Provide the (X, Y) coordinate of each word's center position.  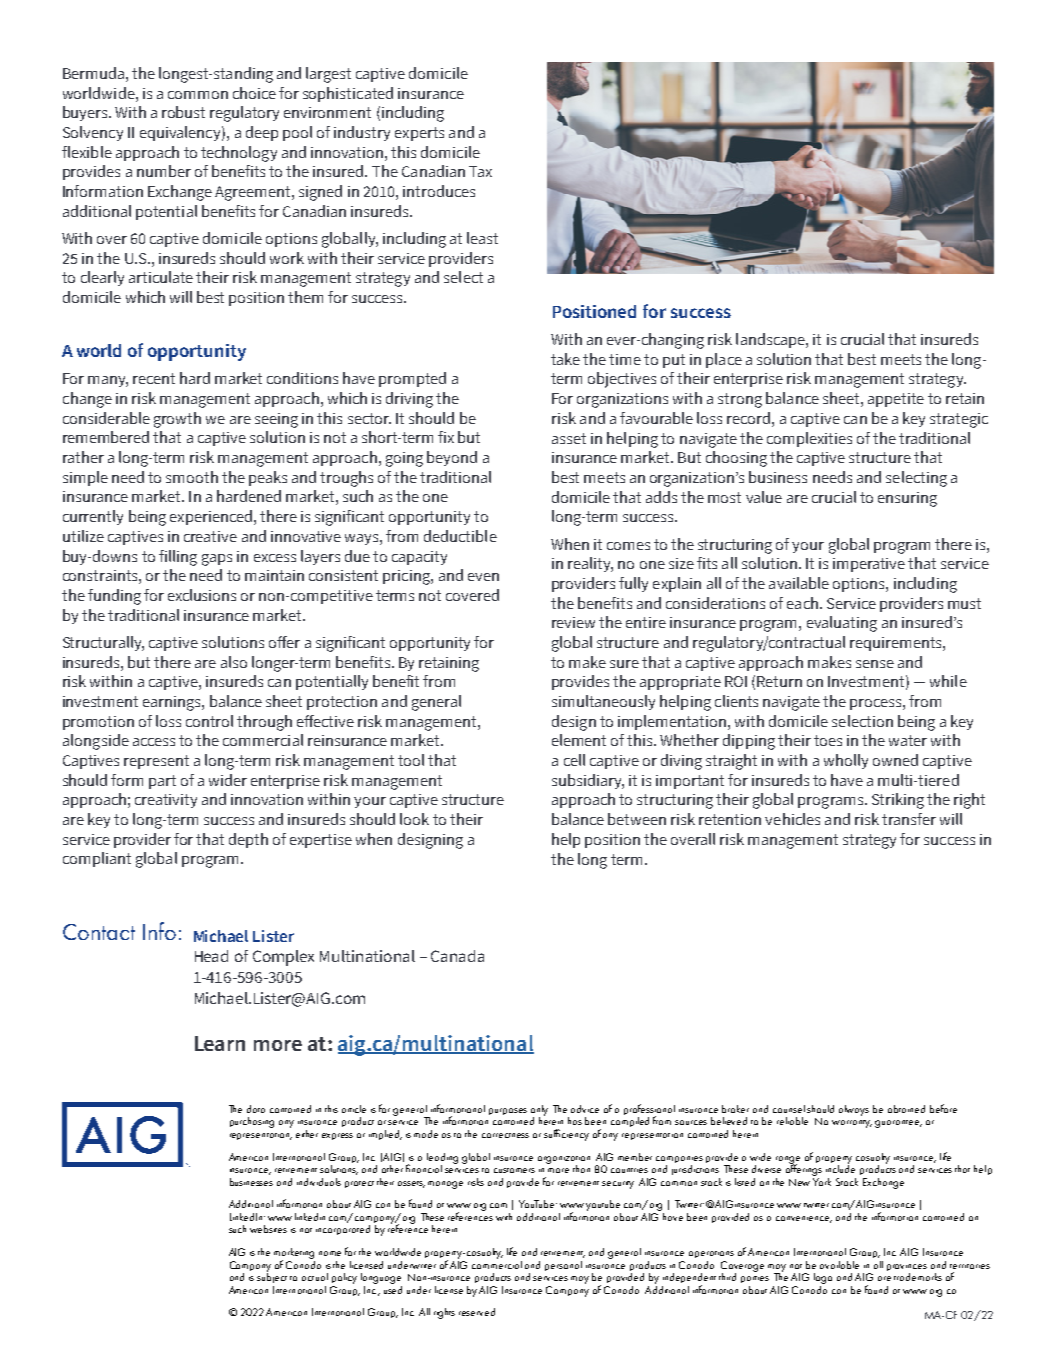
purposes (508, 1111)
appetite (896, 400)
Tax (480, 171)
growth (177, 420)
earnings (173, 703)
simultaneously (603, 702)
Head (211, 956)
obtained (906, 1109)
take (565, 359)
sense (875, 664)
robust (183, 112)
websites (268, 1229)
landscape (771, 340)
